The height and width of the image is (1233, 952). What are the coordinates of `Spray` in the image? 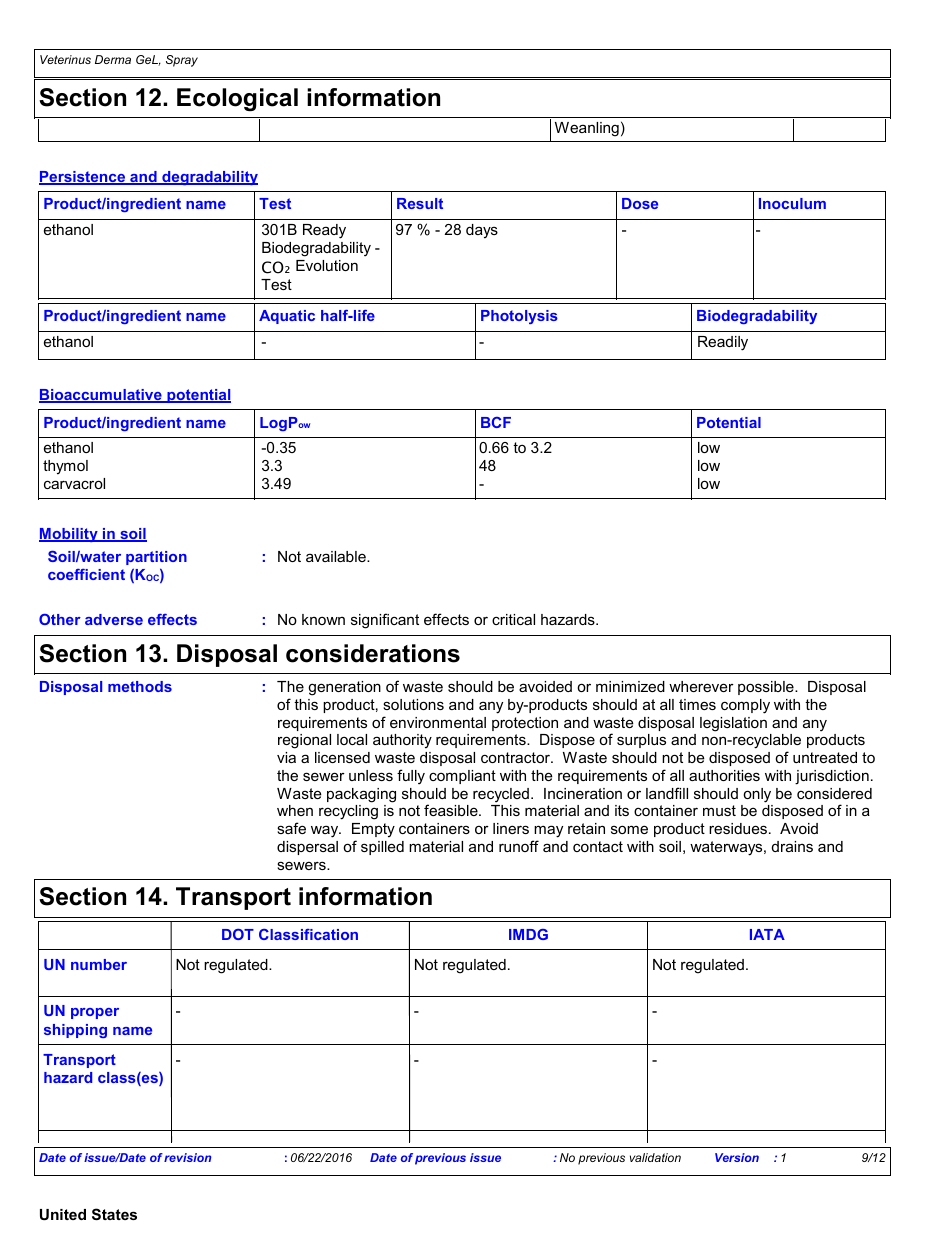 It's located at (182, 61).
